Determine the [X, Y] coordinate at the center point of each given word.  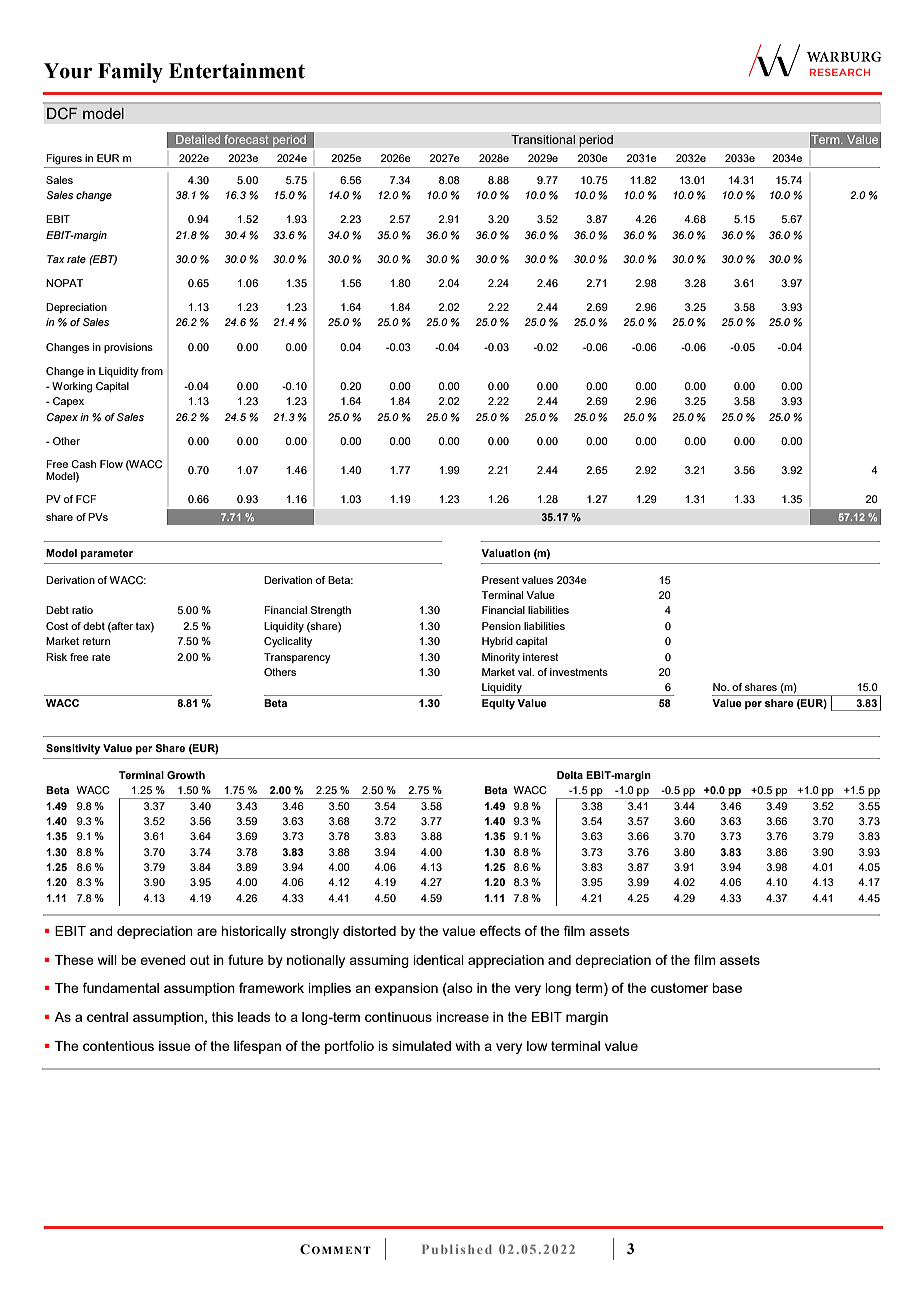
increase [462, 1017]
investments [579, 672]
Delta [570, 775]
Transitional [543, 139]
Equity [498, 704]
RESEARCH [840, 72]
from [152, 371]
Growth [186, 775]
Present [500, 580]
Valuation [505, 553]
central [107, 1017]
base [727, 988]
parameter [107, 554]
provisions [128, 348]
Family [130, 73]
